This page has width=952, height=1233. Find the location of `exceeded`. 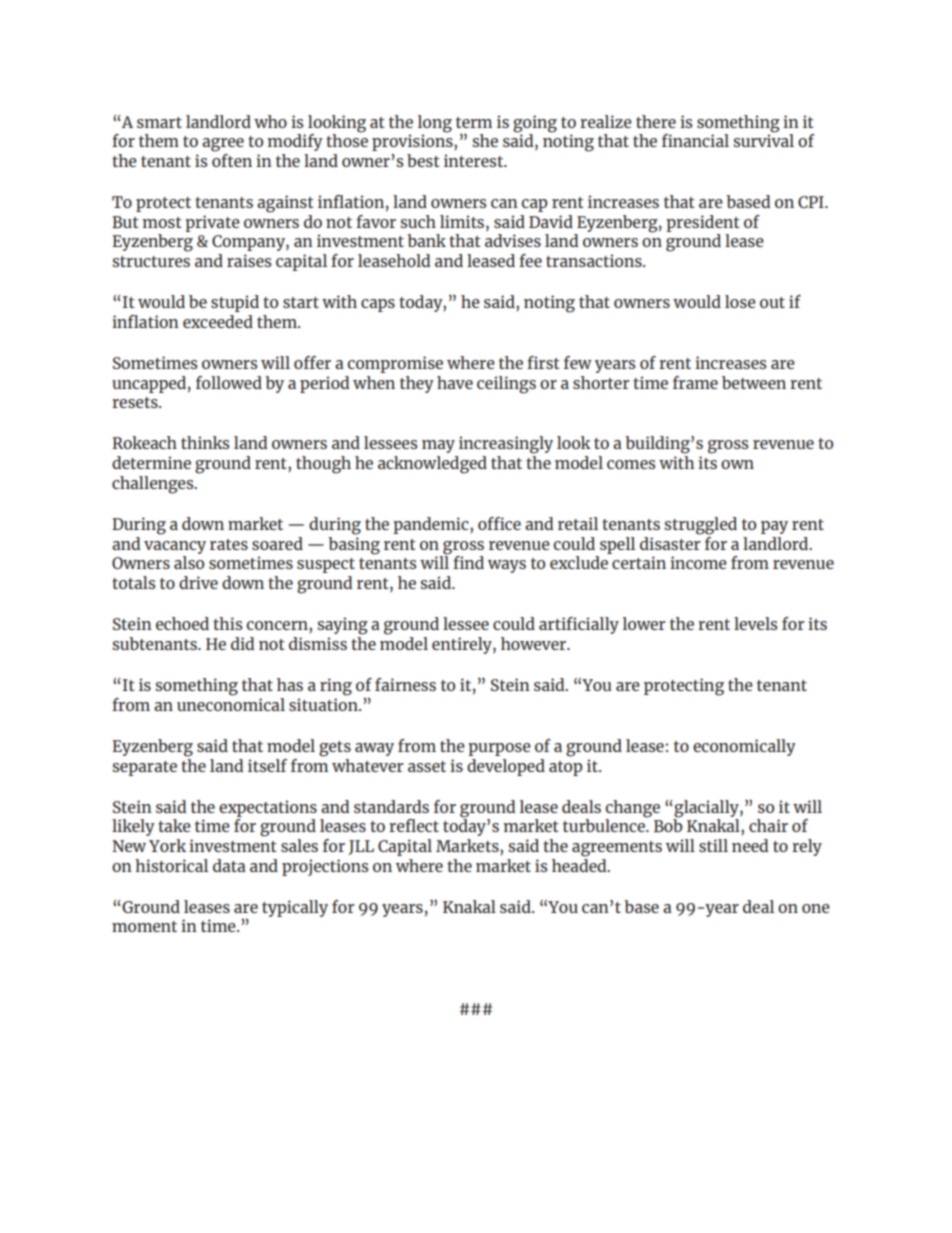

exceeded is located at coordinates (218, 321).
